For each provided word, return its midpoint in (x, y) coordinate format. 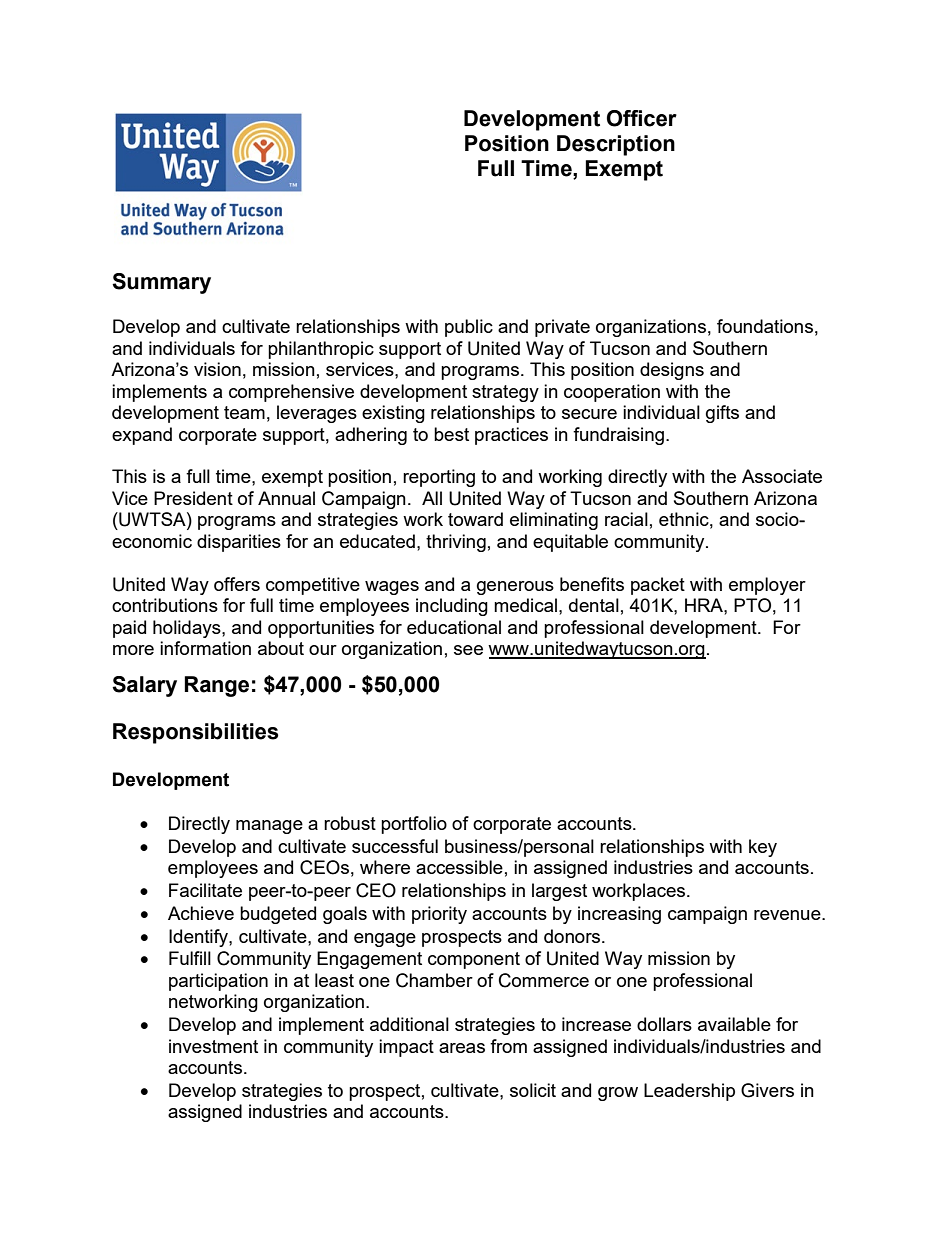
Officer (642, 118)
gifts (722, 414)
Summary (161, 283)
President (193, 498)
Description (616, 145)
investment (213, 1046)
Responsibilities (196, 733)
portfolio (414, 825)
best (451, 434)
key (763, 848)
